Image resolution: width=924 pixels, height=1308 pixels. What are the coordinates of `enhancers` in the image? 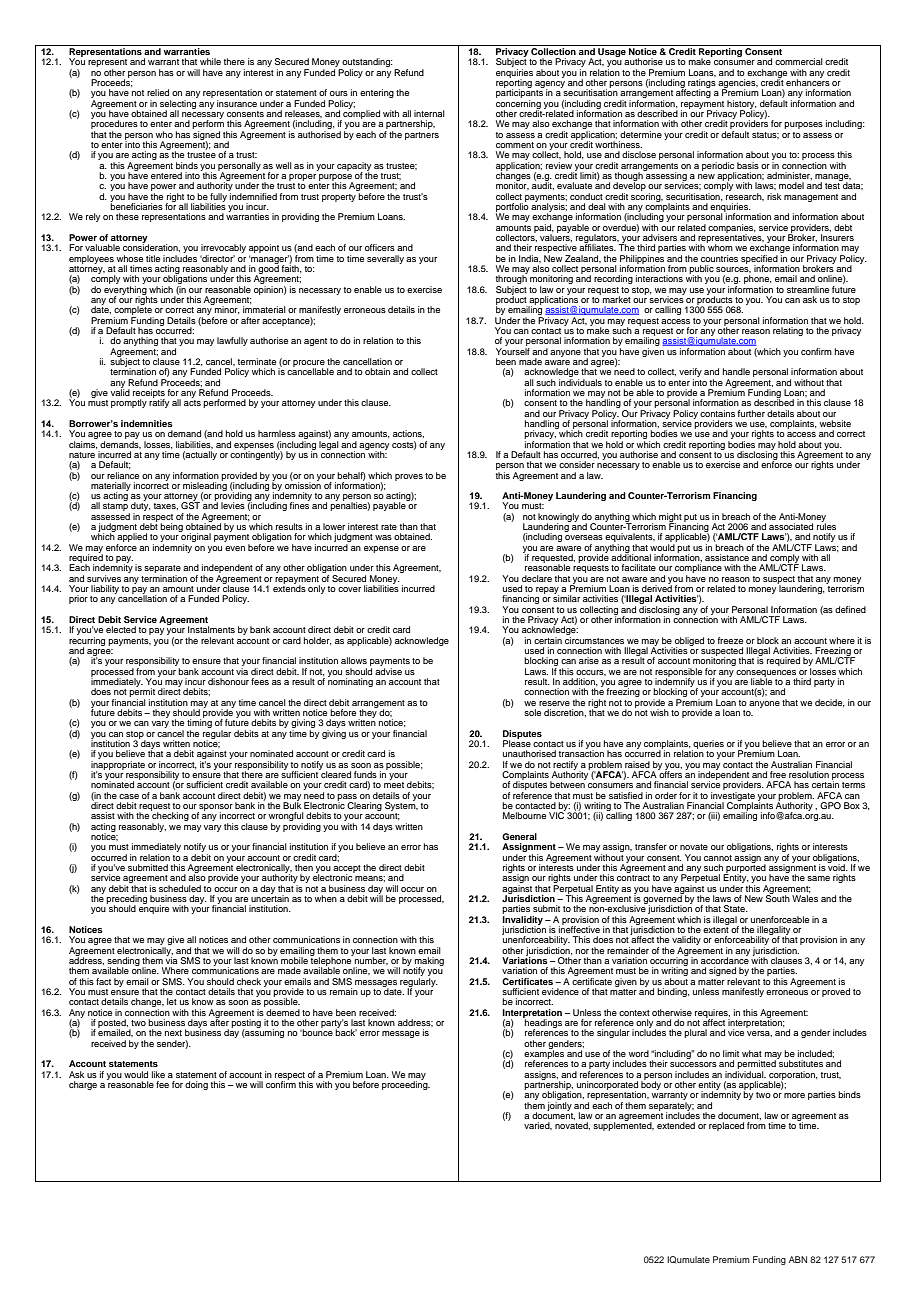 It's located at (808, 81).
